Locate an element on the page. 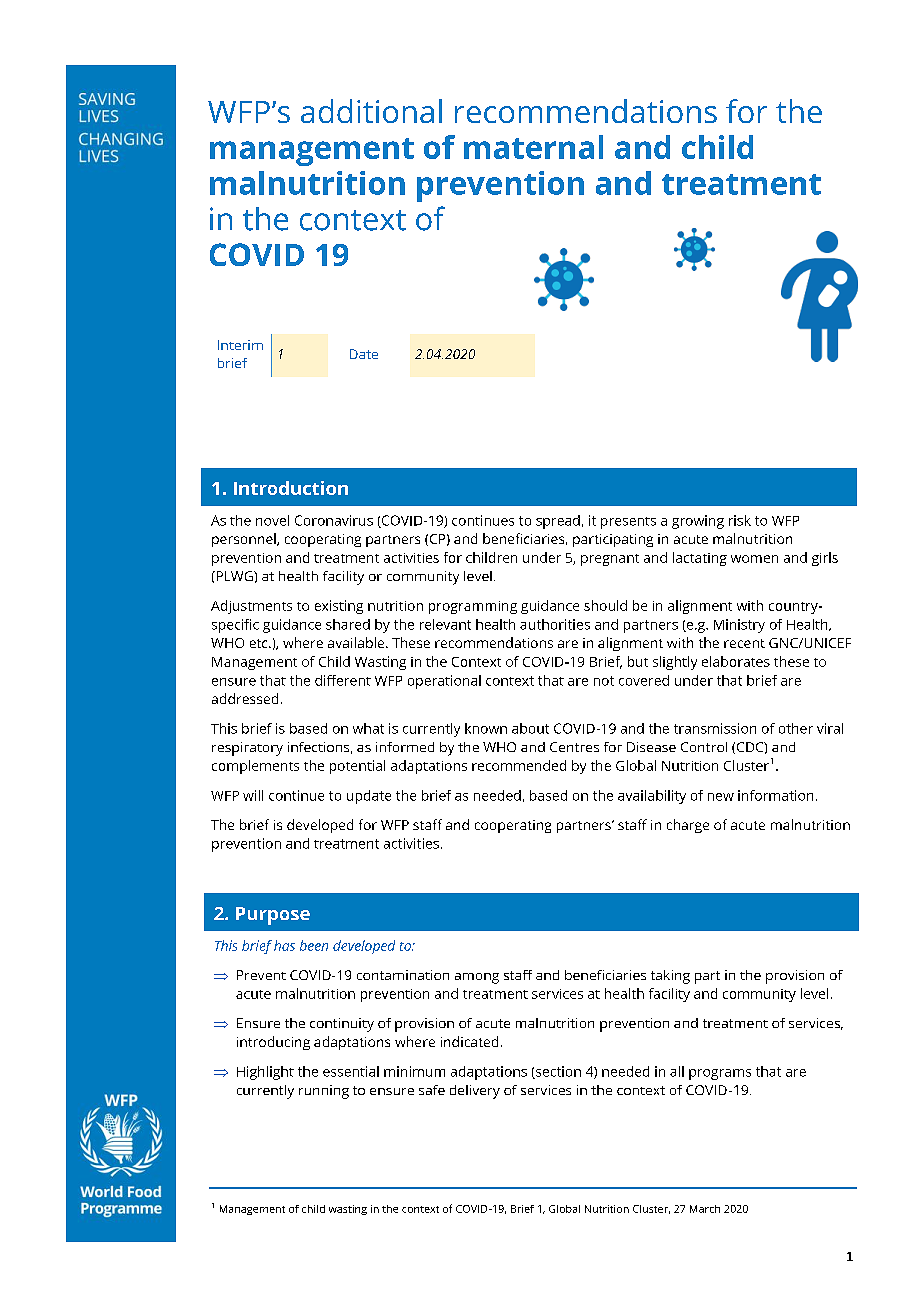 The image size is (924, 1308). delivery is located at coordinates (475, 1092).
